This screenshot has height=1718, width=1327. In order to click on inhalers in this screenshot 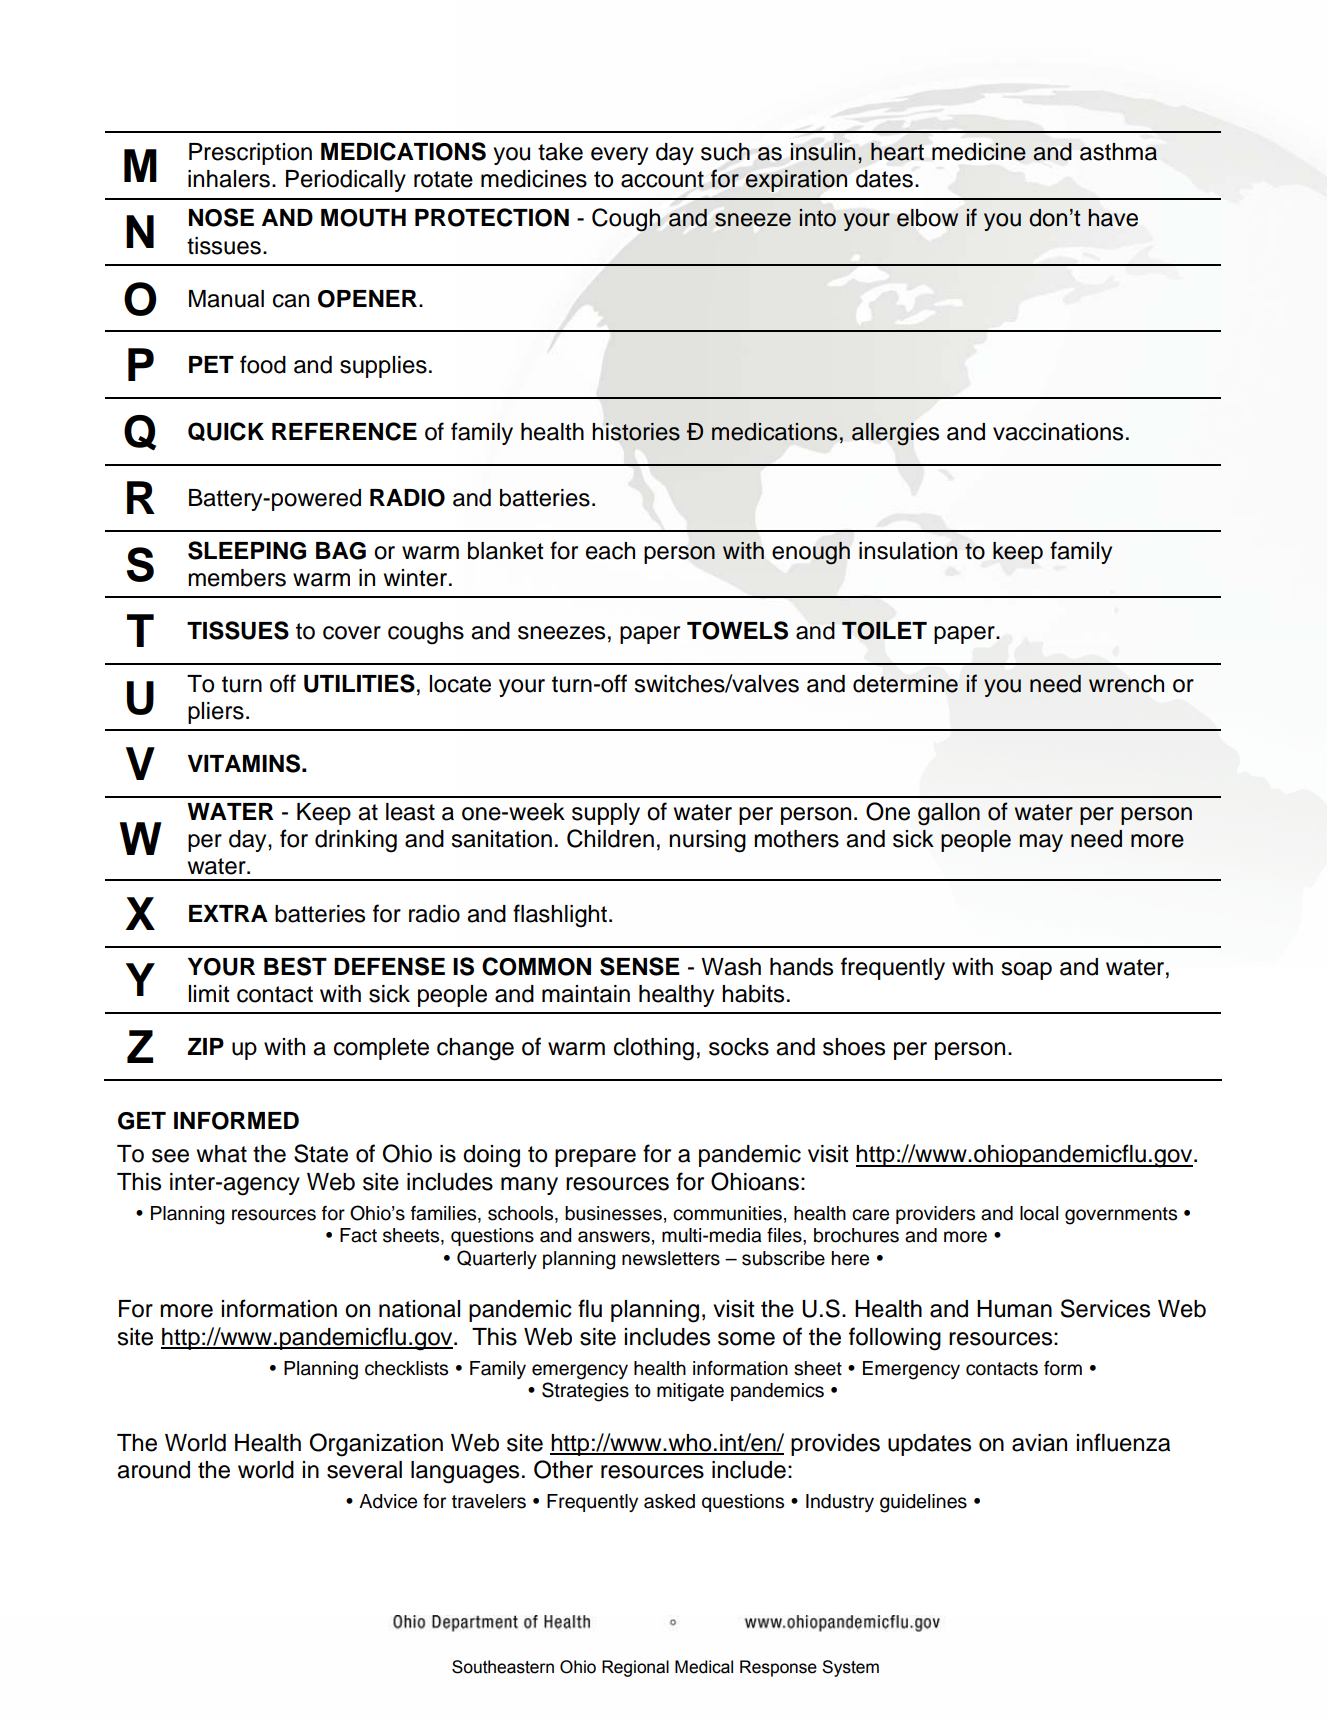, I will do `click(229, 179)`.
